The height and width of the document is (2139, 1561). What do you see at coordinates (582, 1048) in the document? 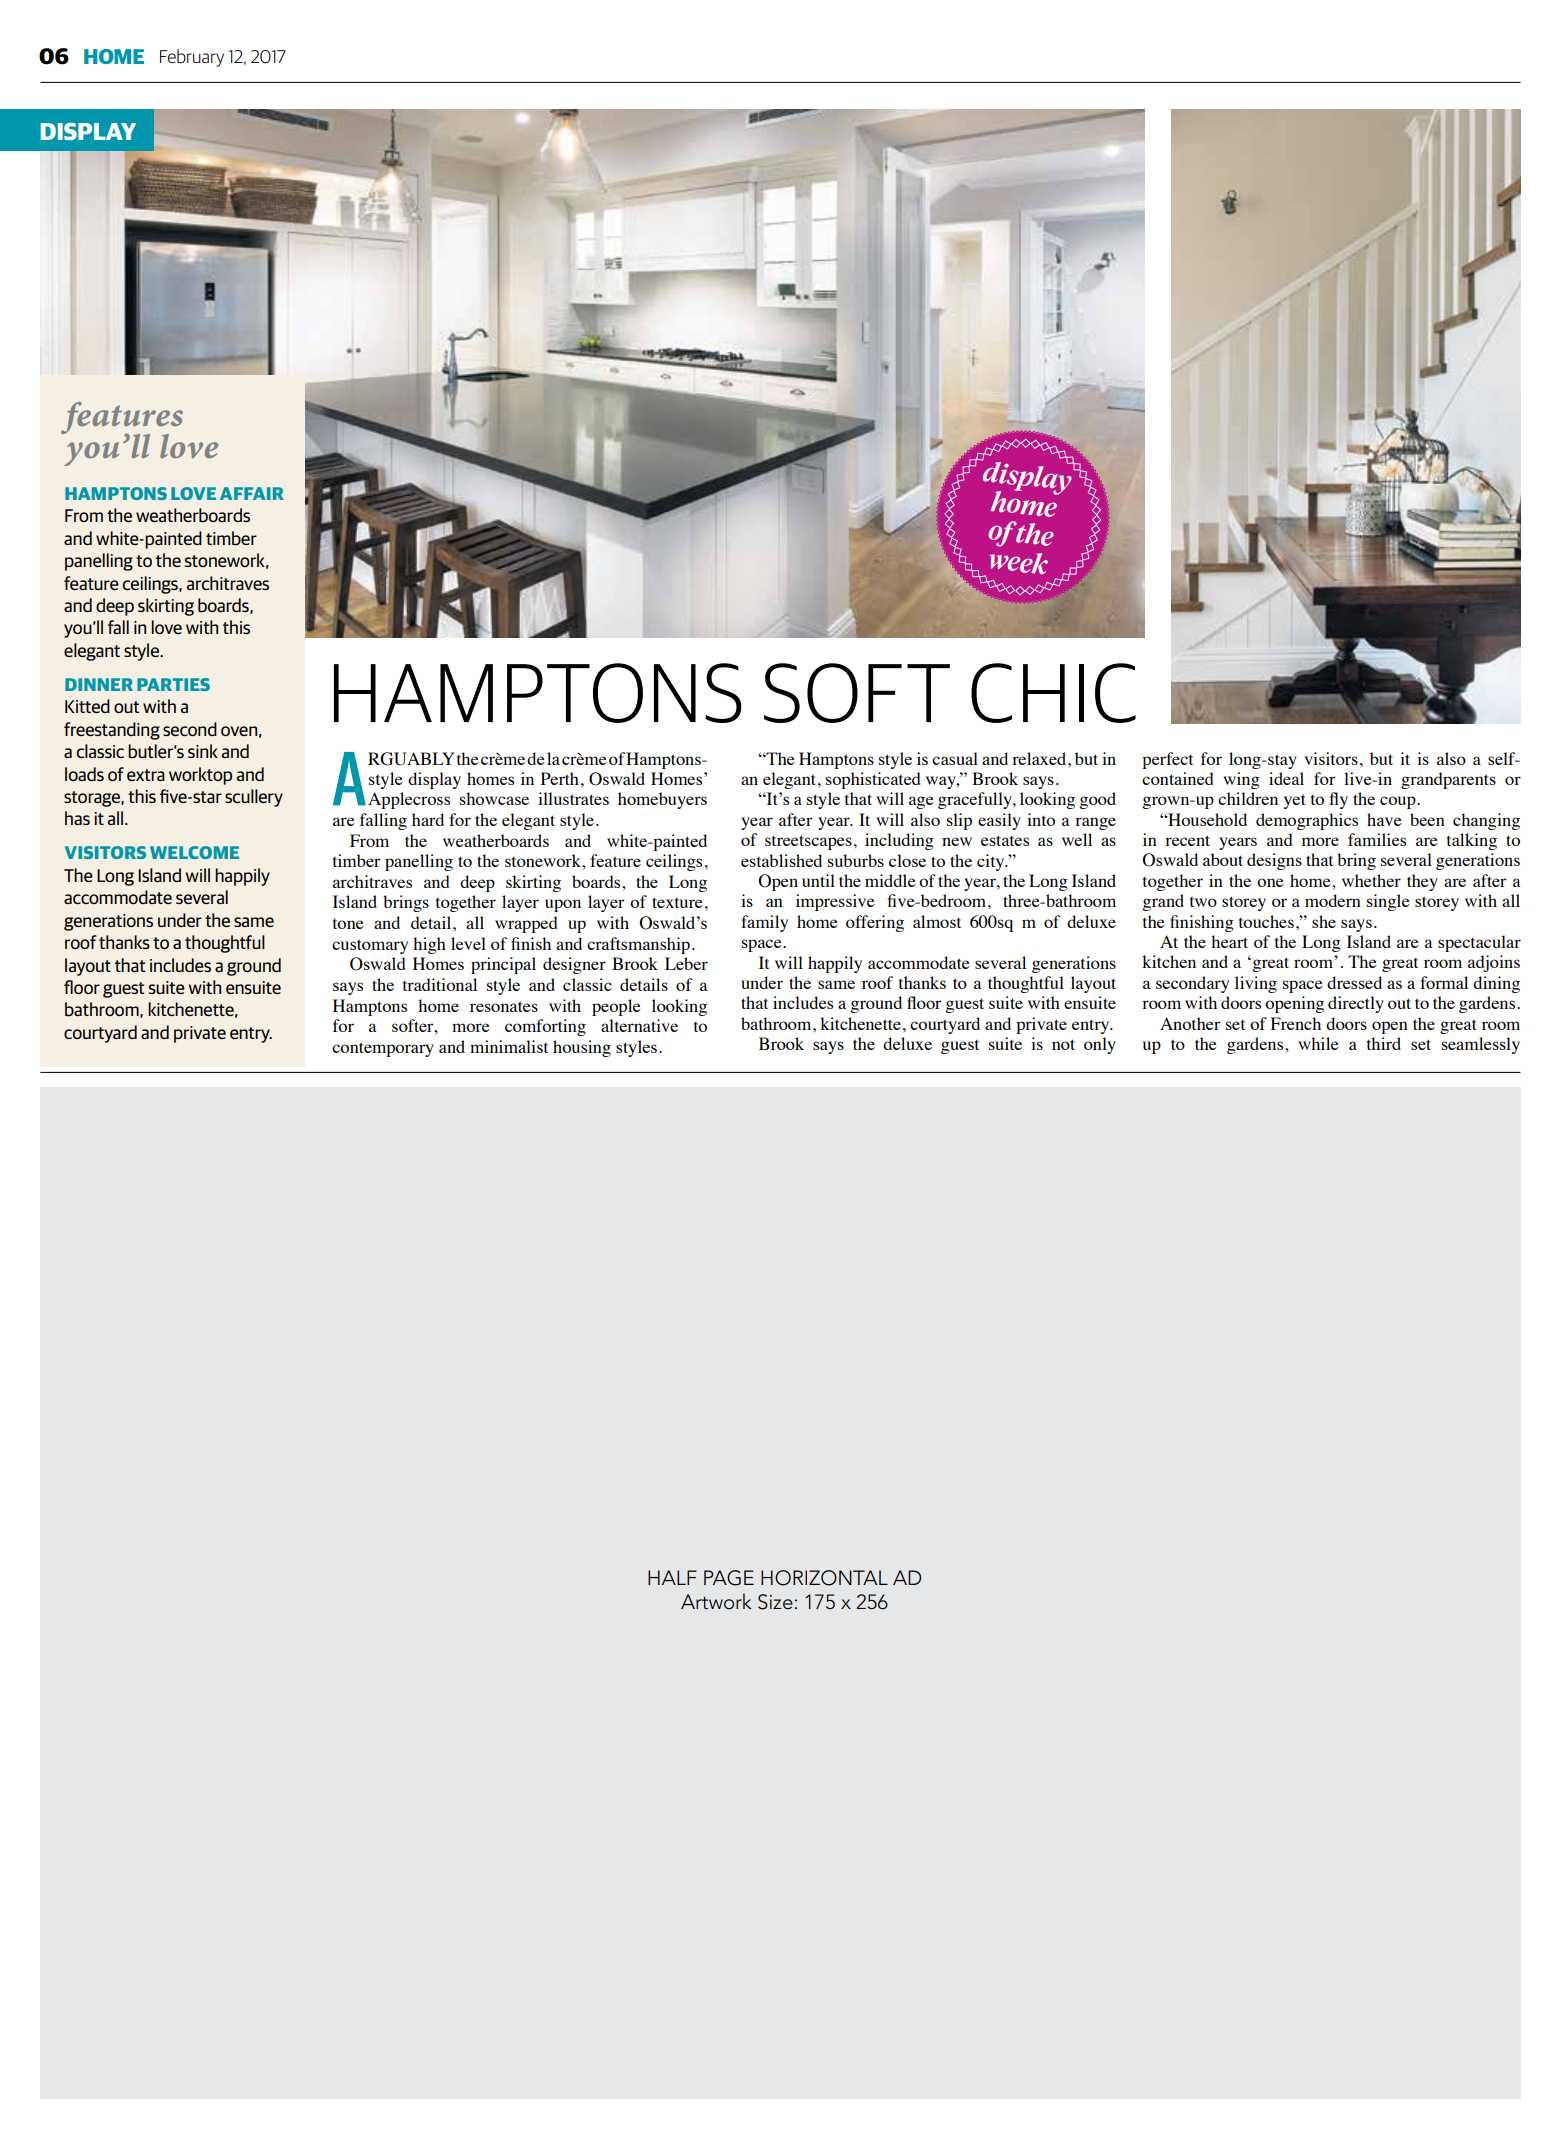
I see `housing` at bounding box center [582, 1048].
